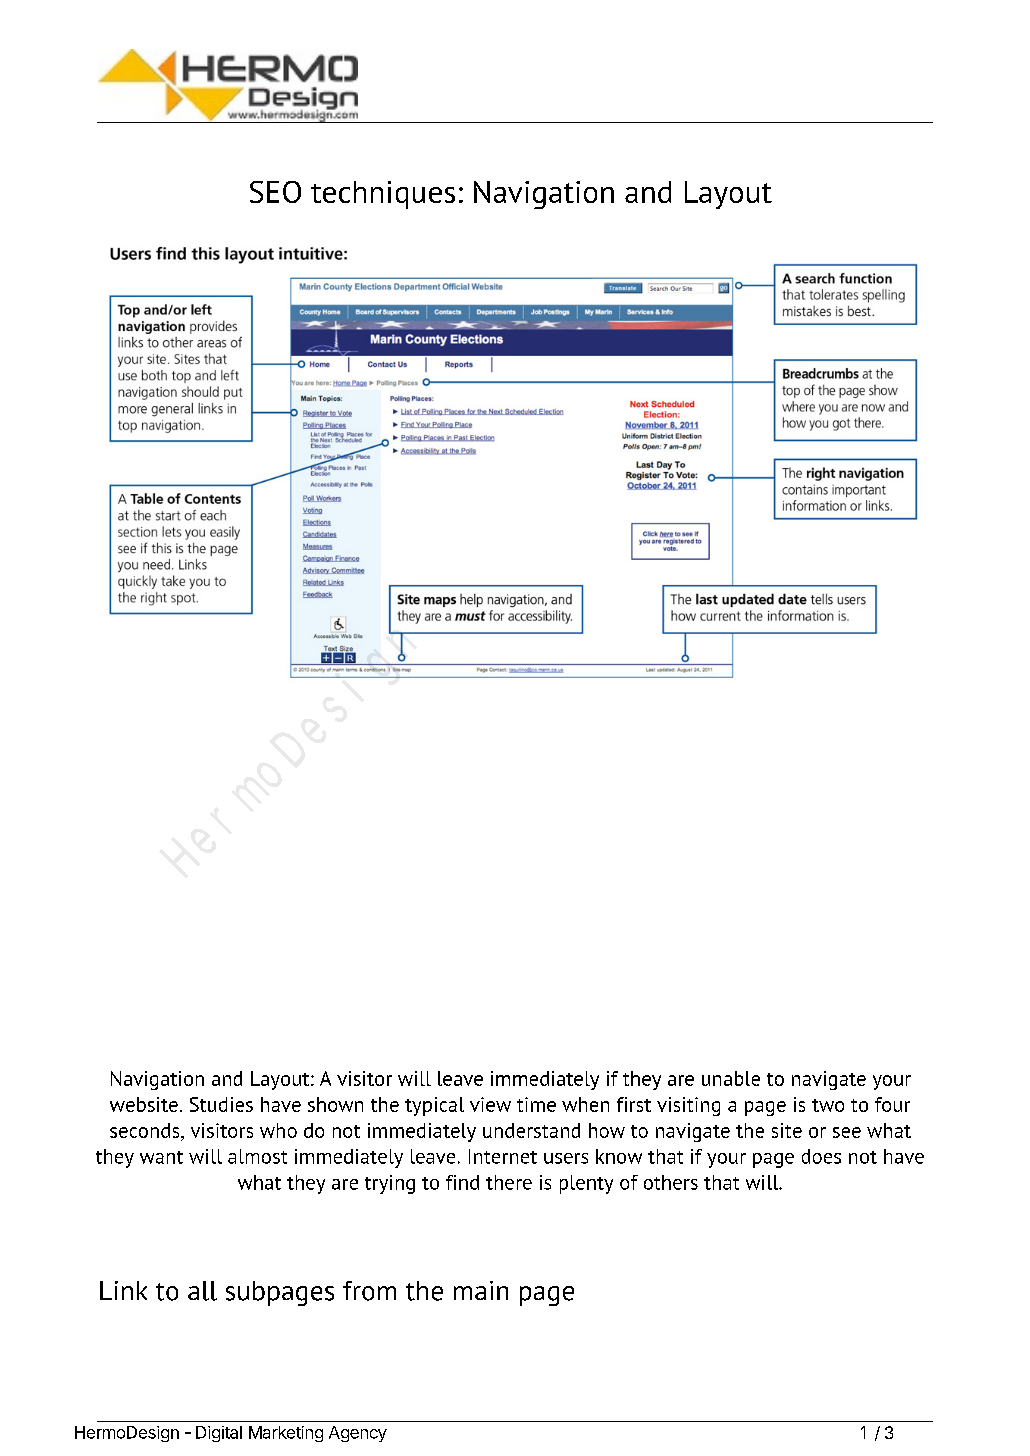  What do you see at coordinates (490, 1104) in the image?
I see `view` at bounding box center [490, 1104].
